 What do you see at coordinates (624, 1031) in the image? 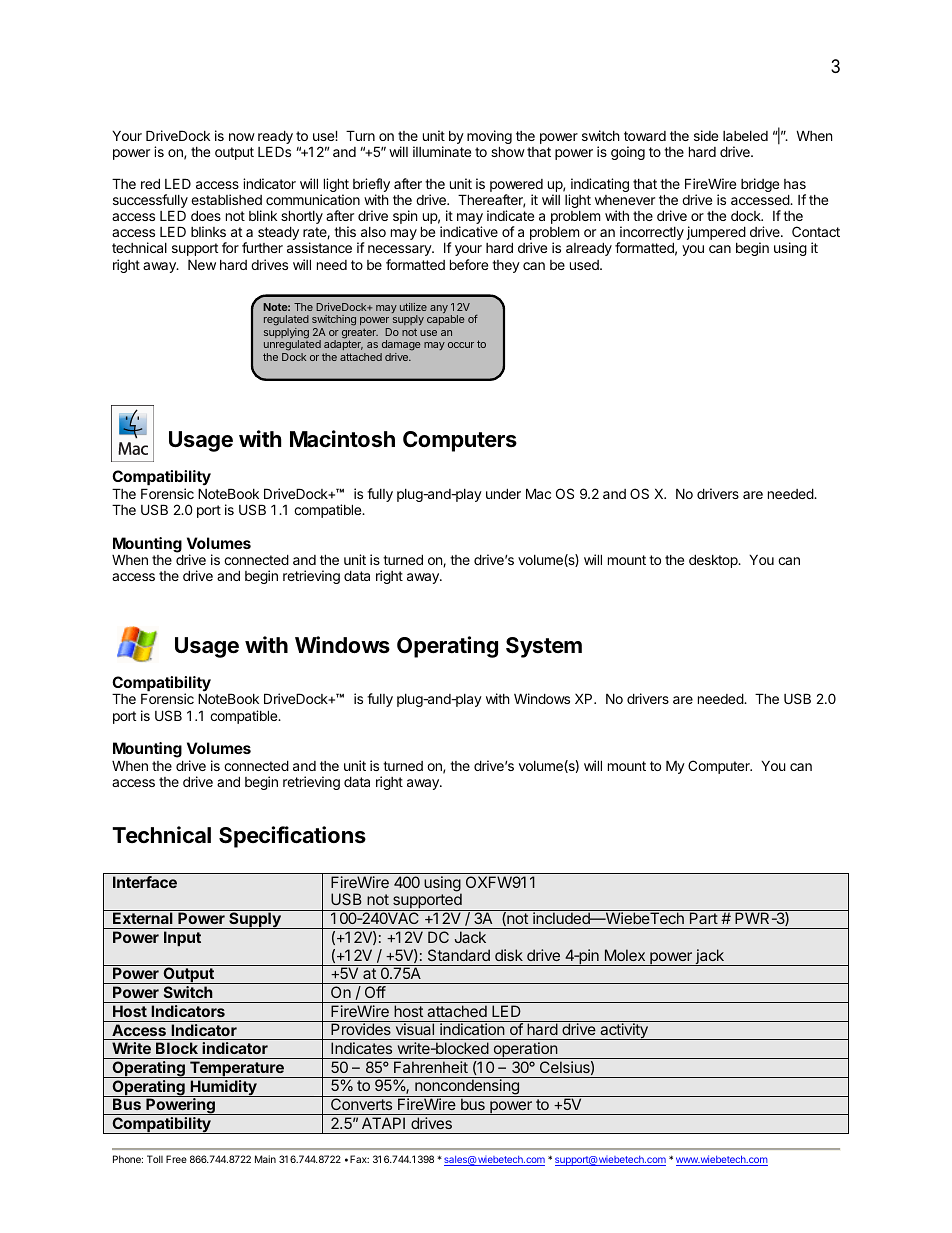
I see `activity` at bounding box center [624, 1031].
